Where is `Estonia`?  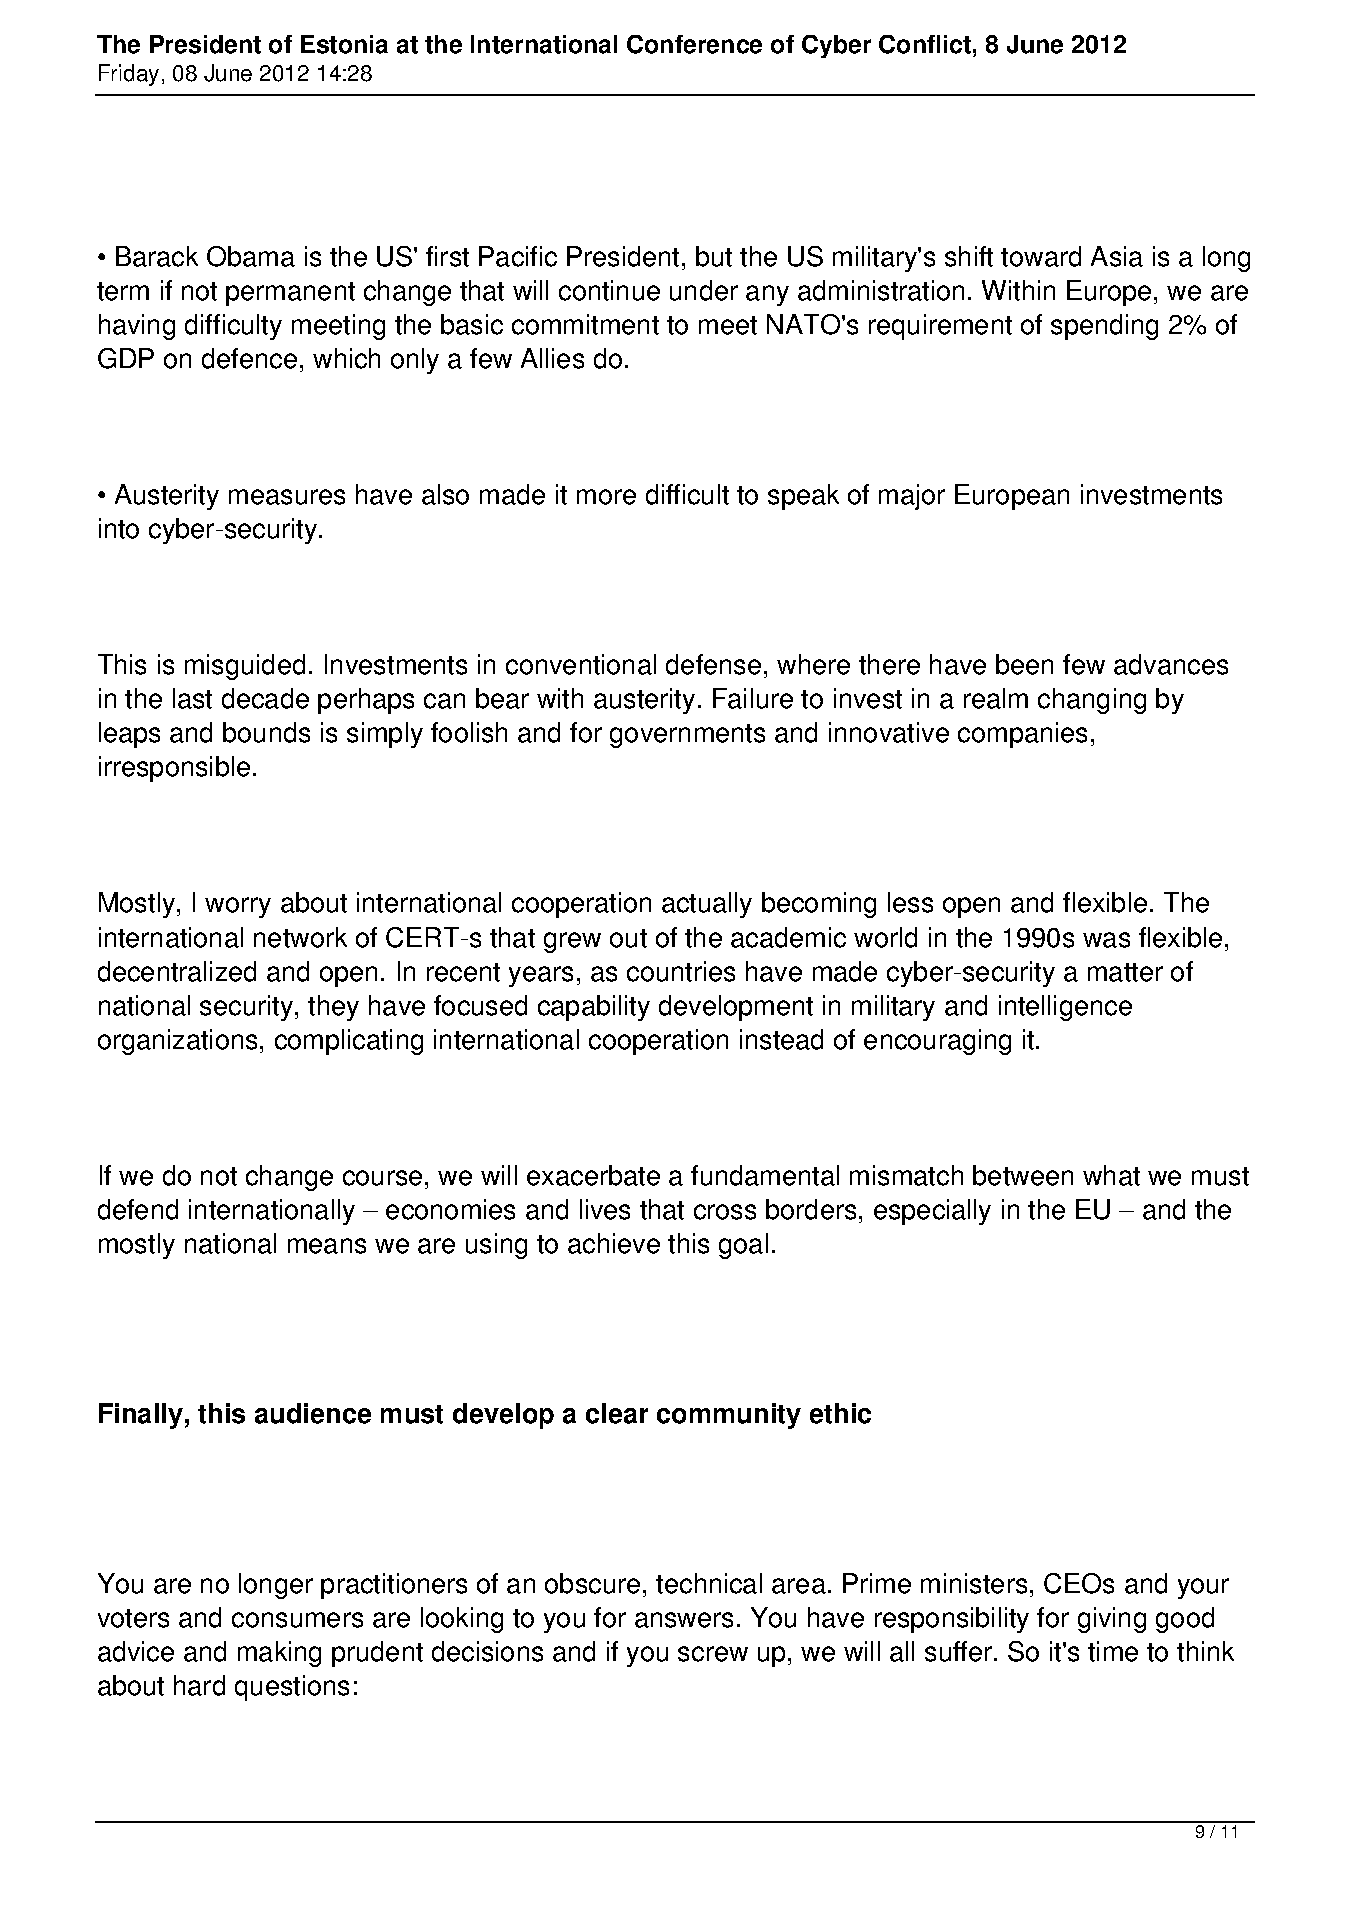
Estonia is located at coordinates (344, 44).
